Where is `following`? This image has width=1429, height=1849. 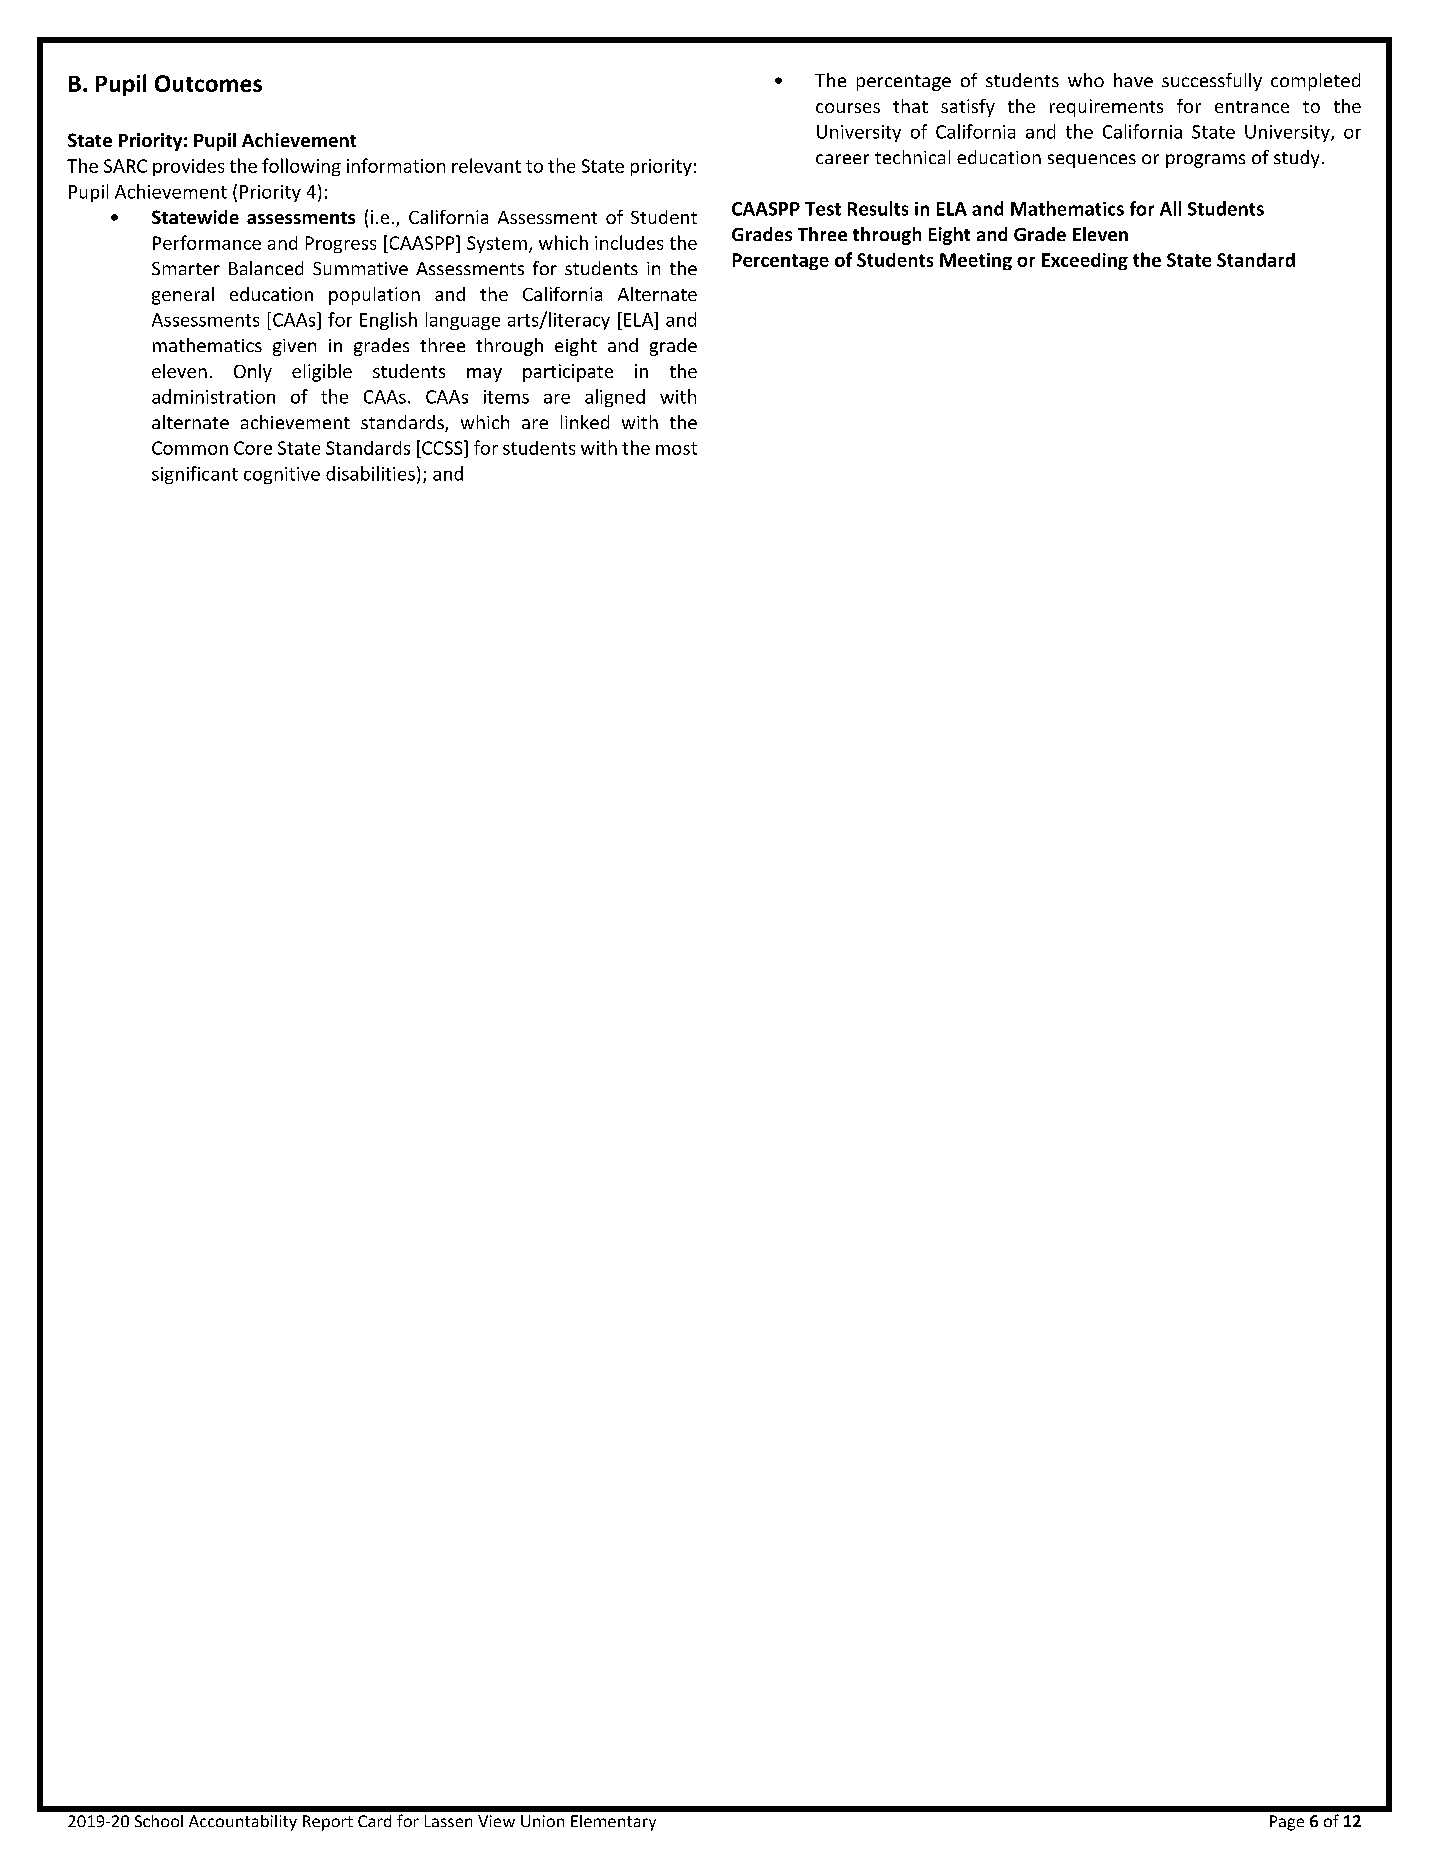
following is located at coordinates (301, 167).
